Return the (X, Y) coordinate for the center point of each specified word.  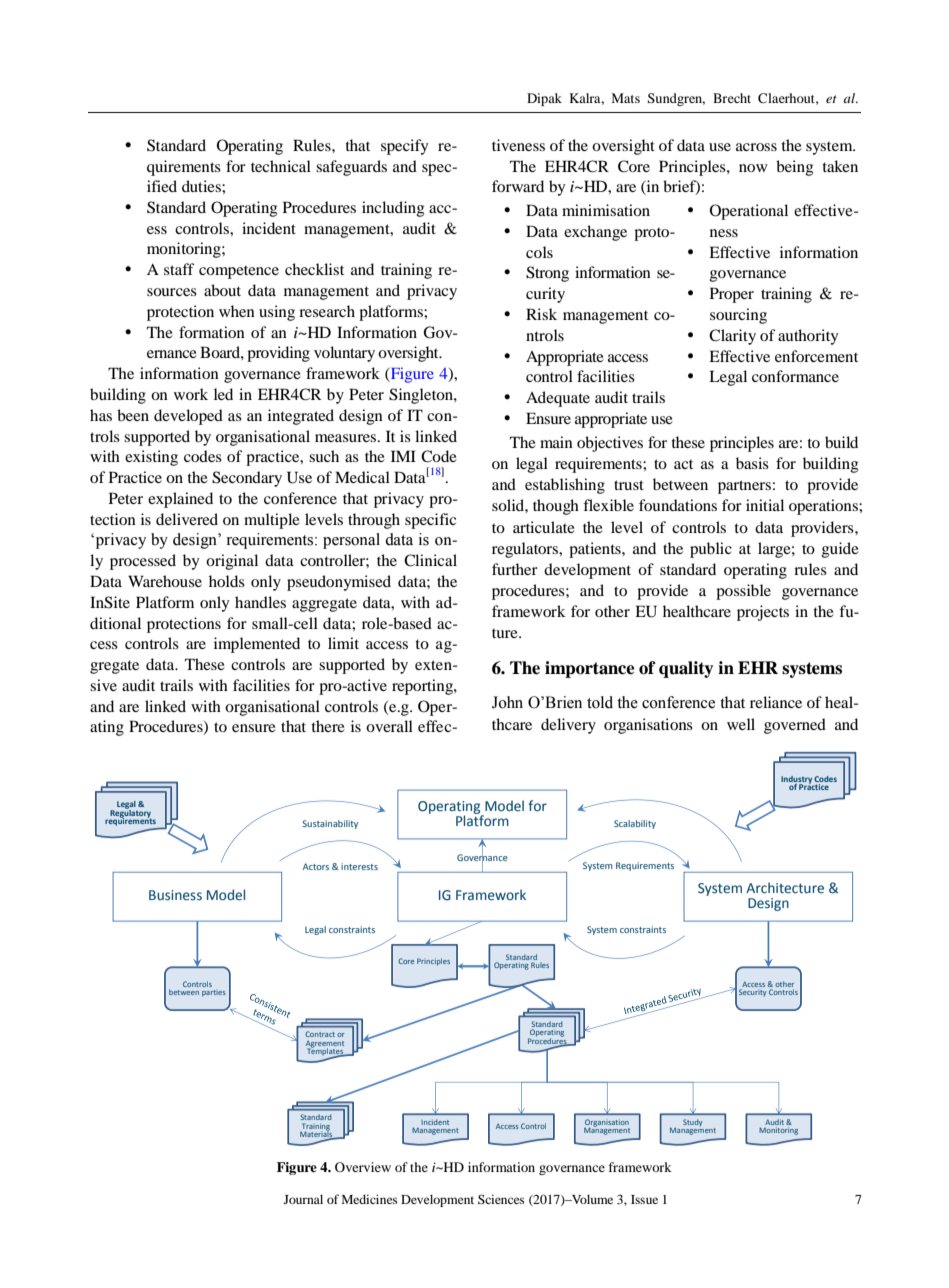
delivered (187, 519)
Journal (303, 1199)
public (711, 550)
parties (214, 993)
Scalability (635, 824)
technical (281, 166)
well (741, 724)
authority (808, 337)
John (507, 702)
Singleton (422, 396)
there (328, 726)
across (756, 147)
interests (359, 866)
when (237, 311)
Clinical (430, 560)
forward (518, 186)
